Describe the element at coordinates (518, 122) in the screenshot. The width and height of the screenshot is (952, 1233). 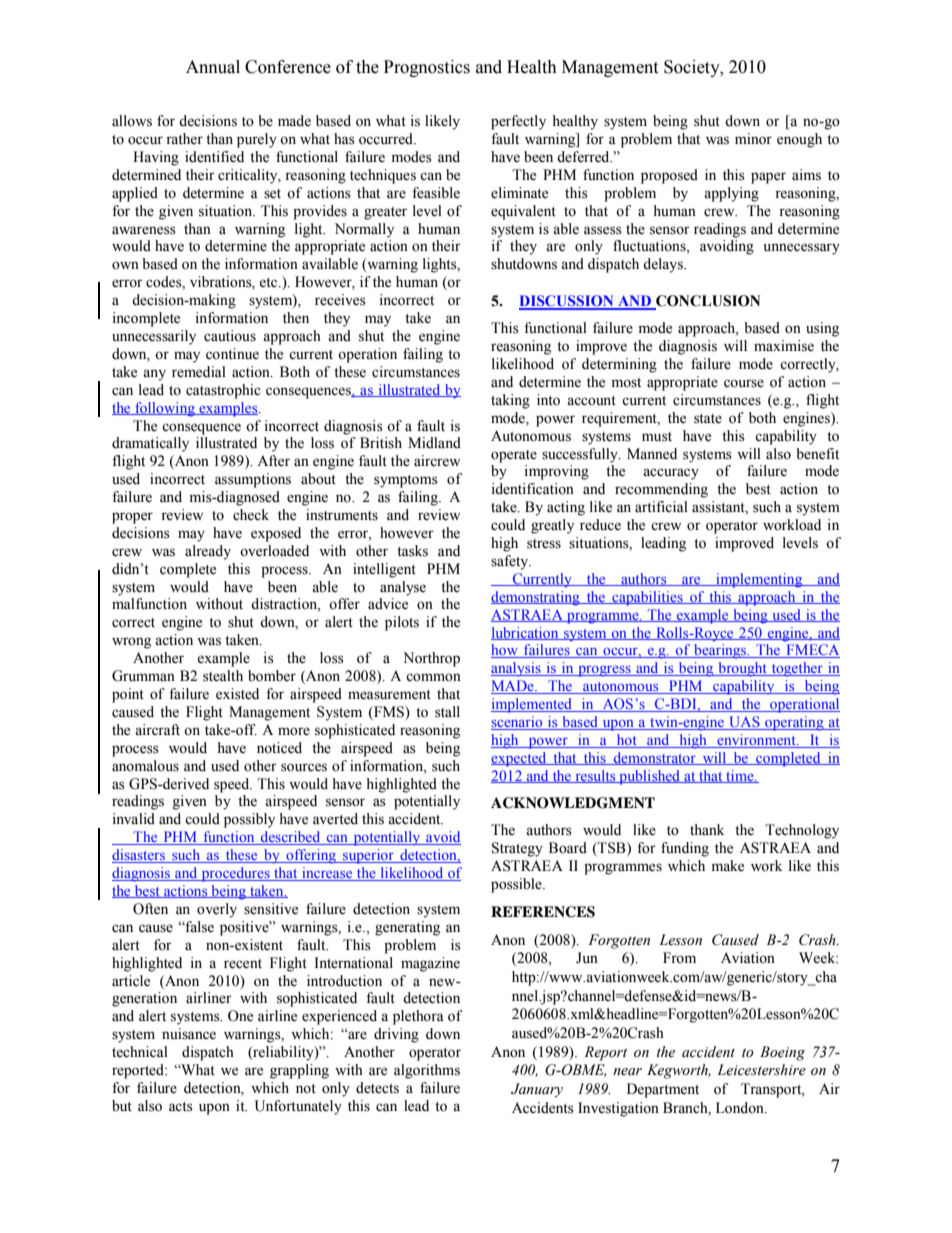
I see `perfectly` at that location.
